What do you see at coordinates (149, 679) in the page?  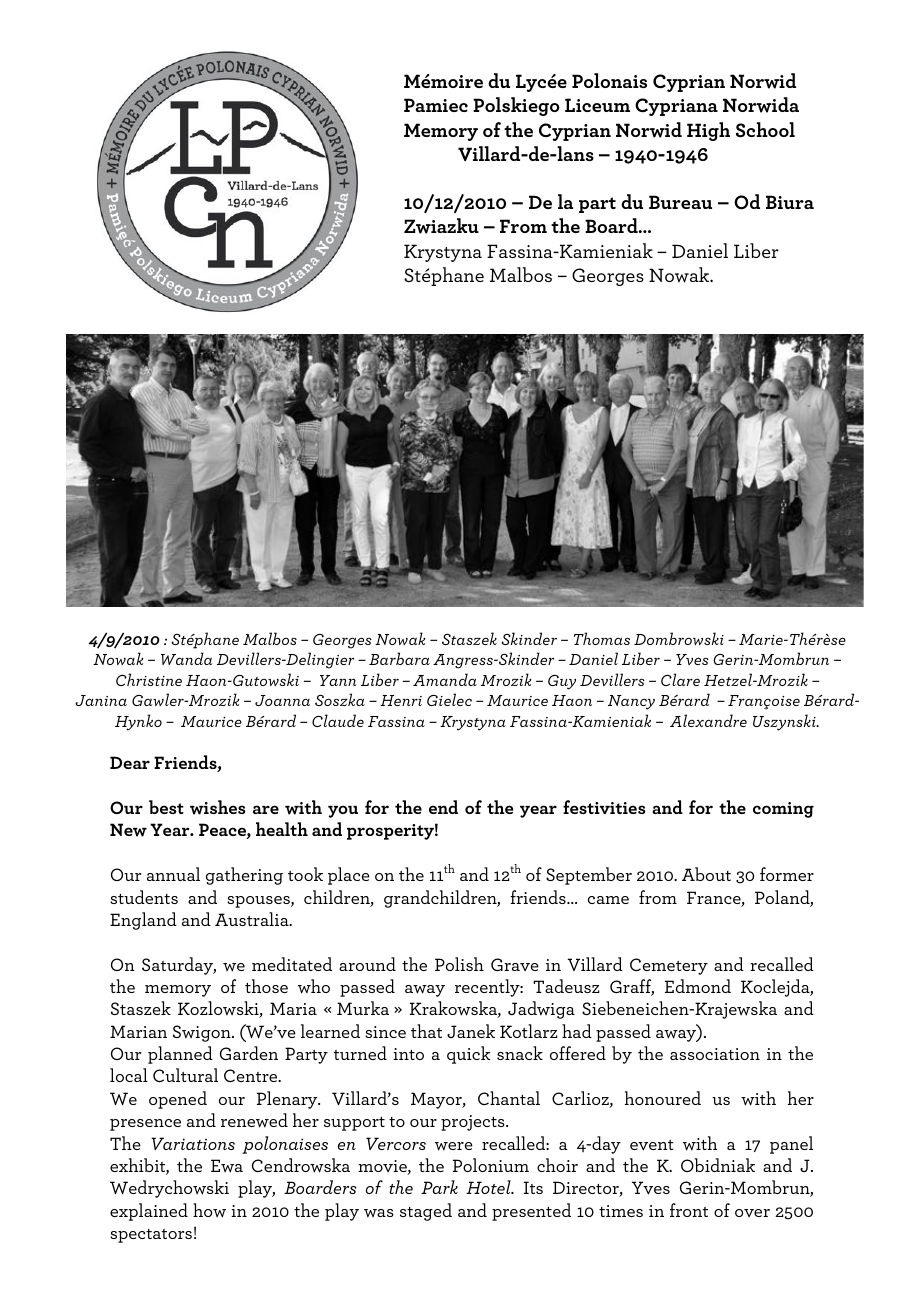 I see `Christine` at bounding box center [149, 679].
